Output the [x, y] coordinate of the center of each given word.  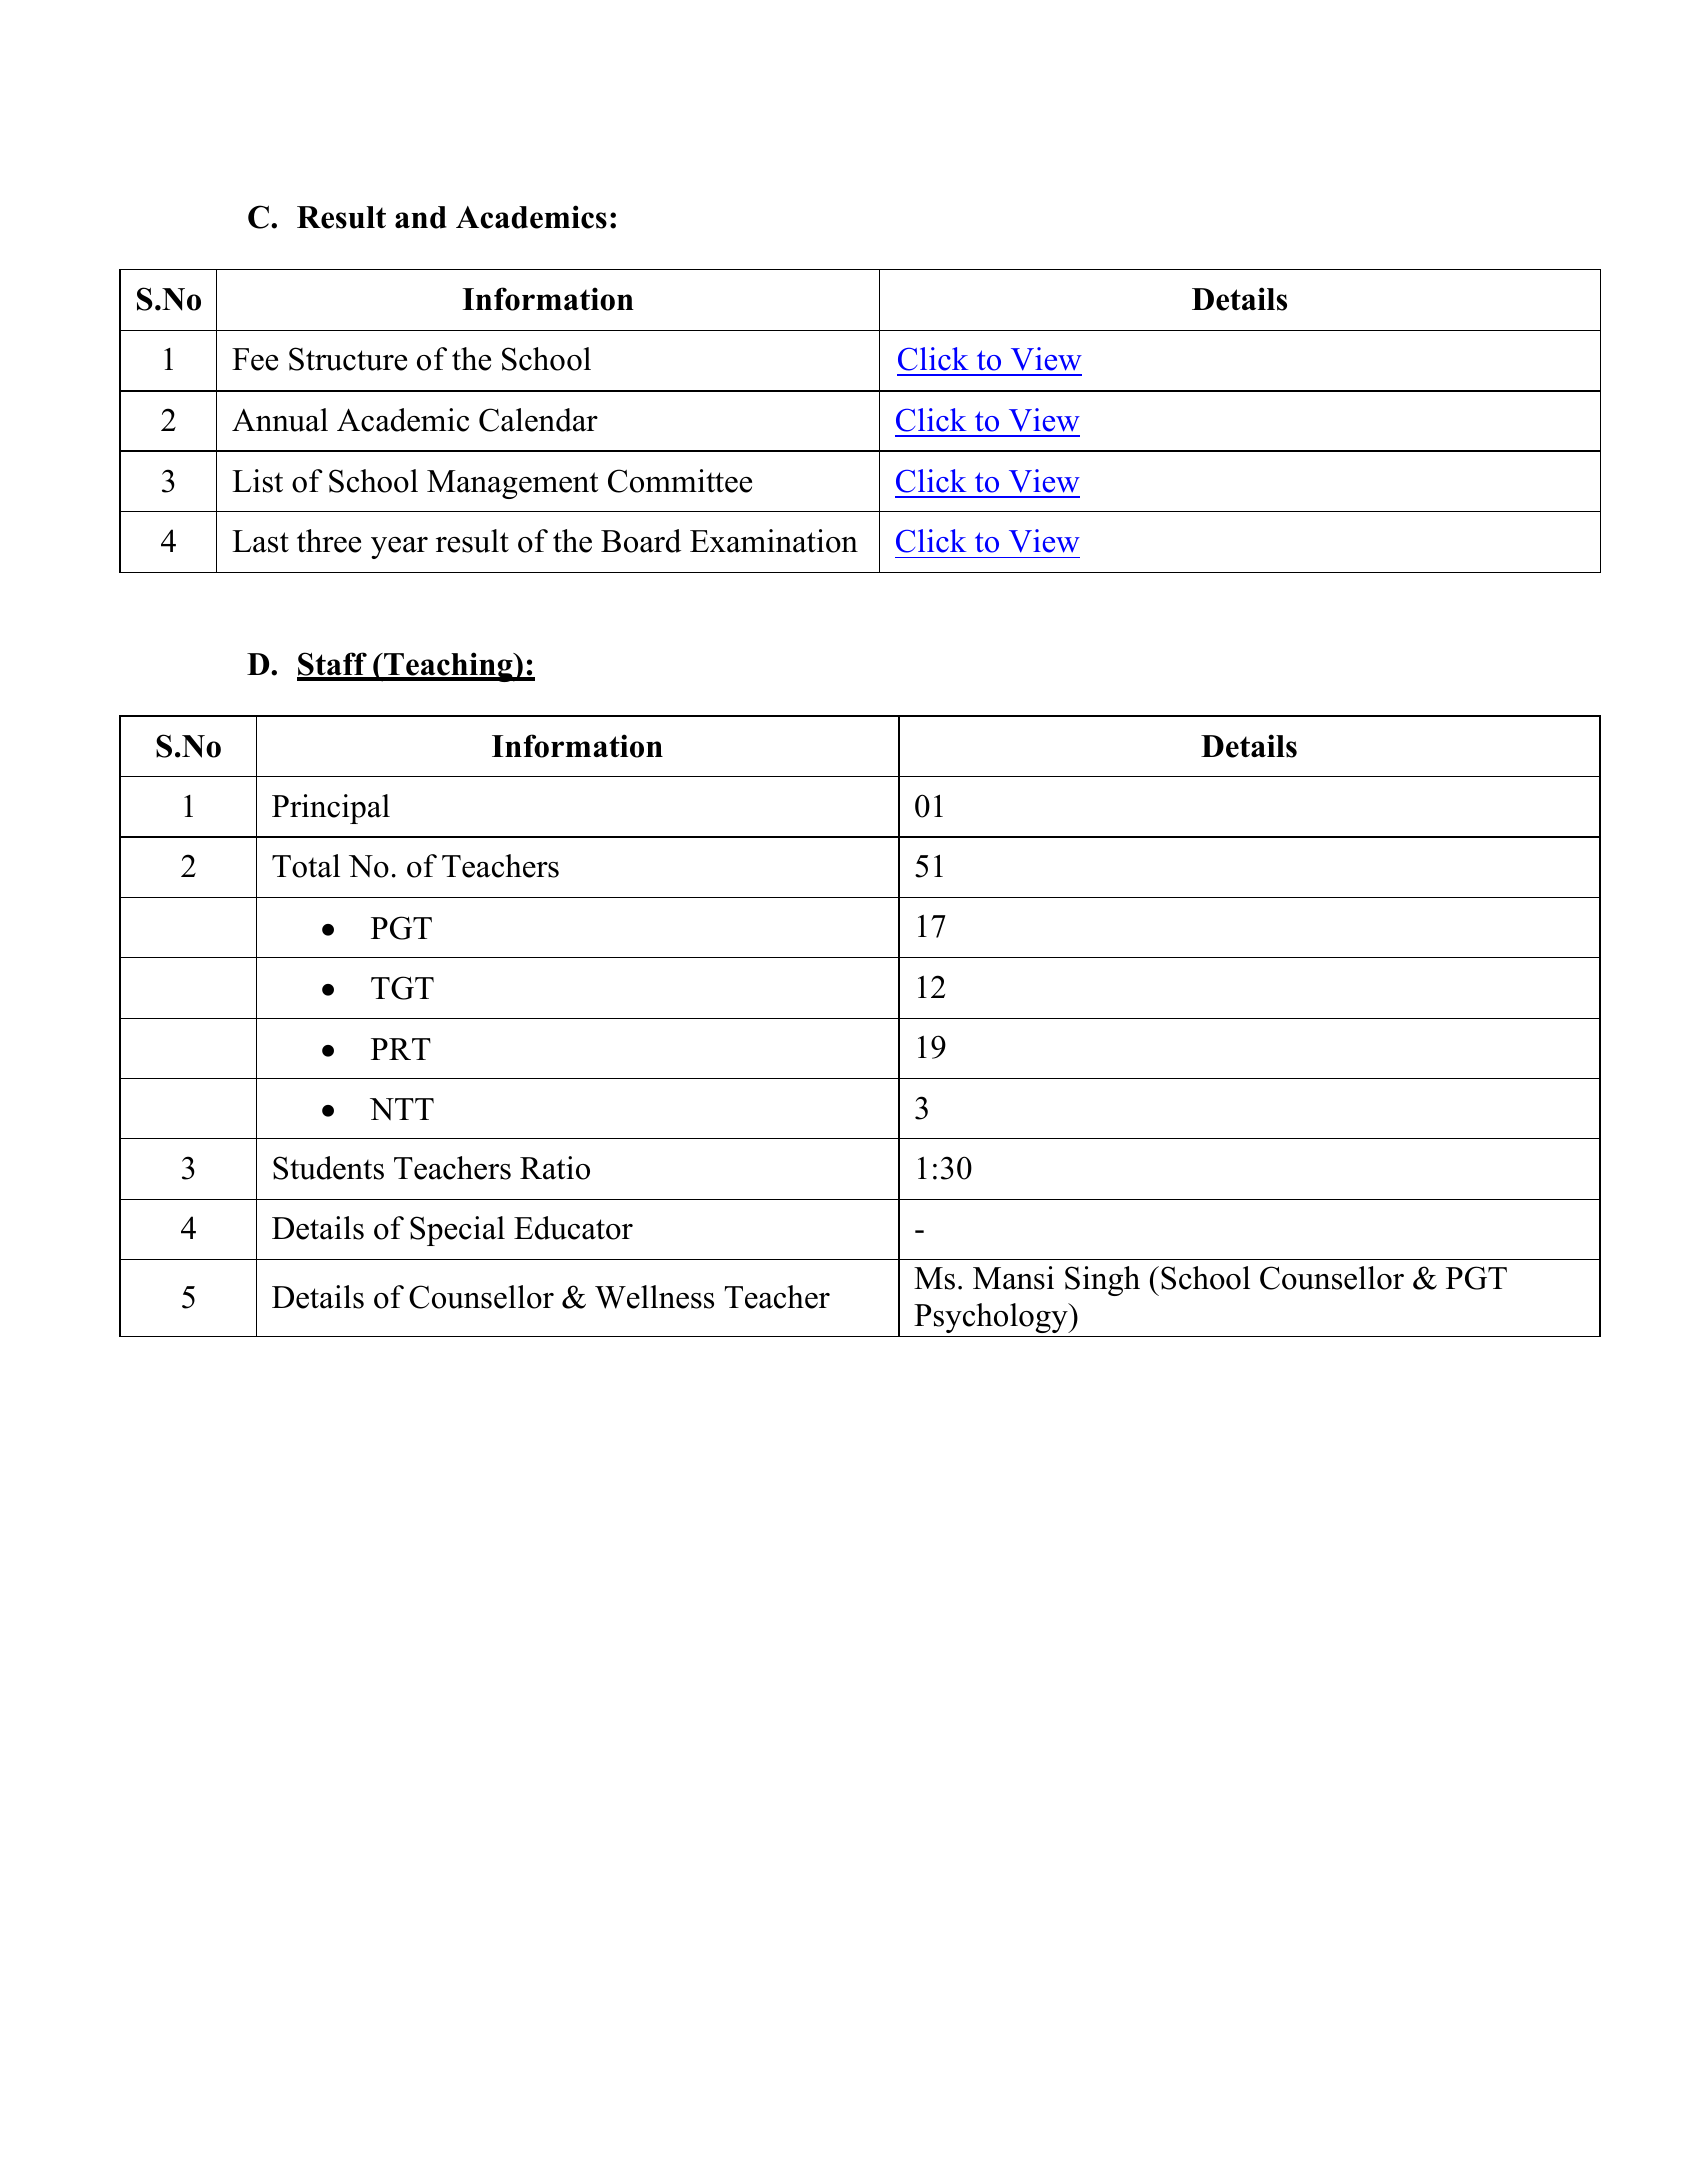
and [421, 217]
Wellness [654, 1297]
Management [513, 484]
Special [457, 1231]
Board [641, 541]
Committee [680, 481]
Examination [774, 541]
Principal [331, 809]
